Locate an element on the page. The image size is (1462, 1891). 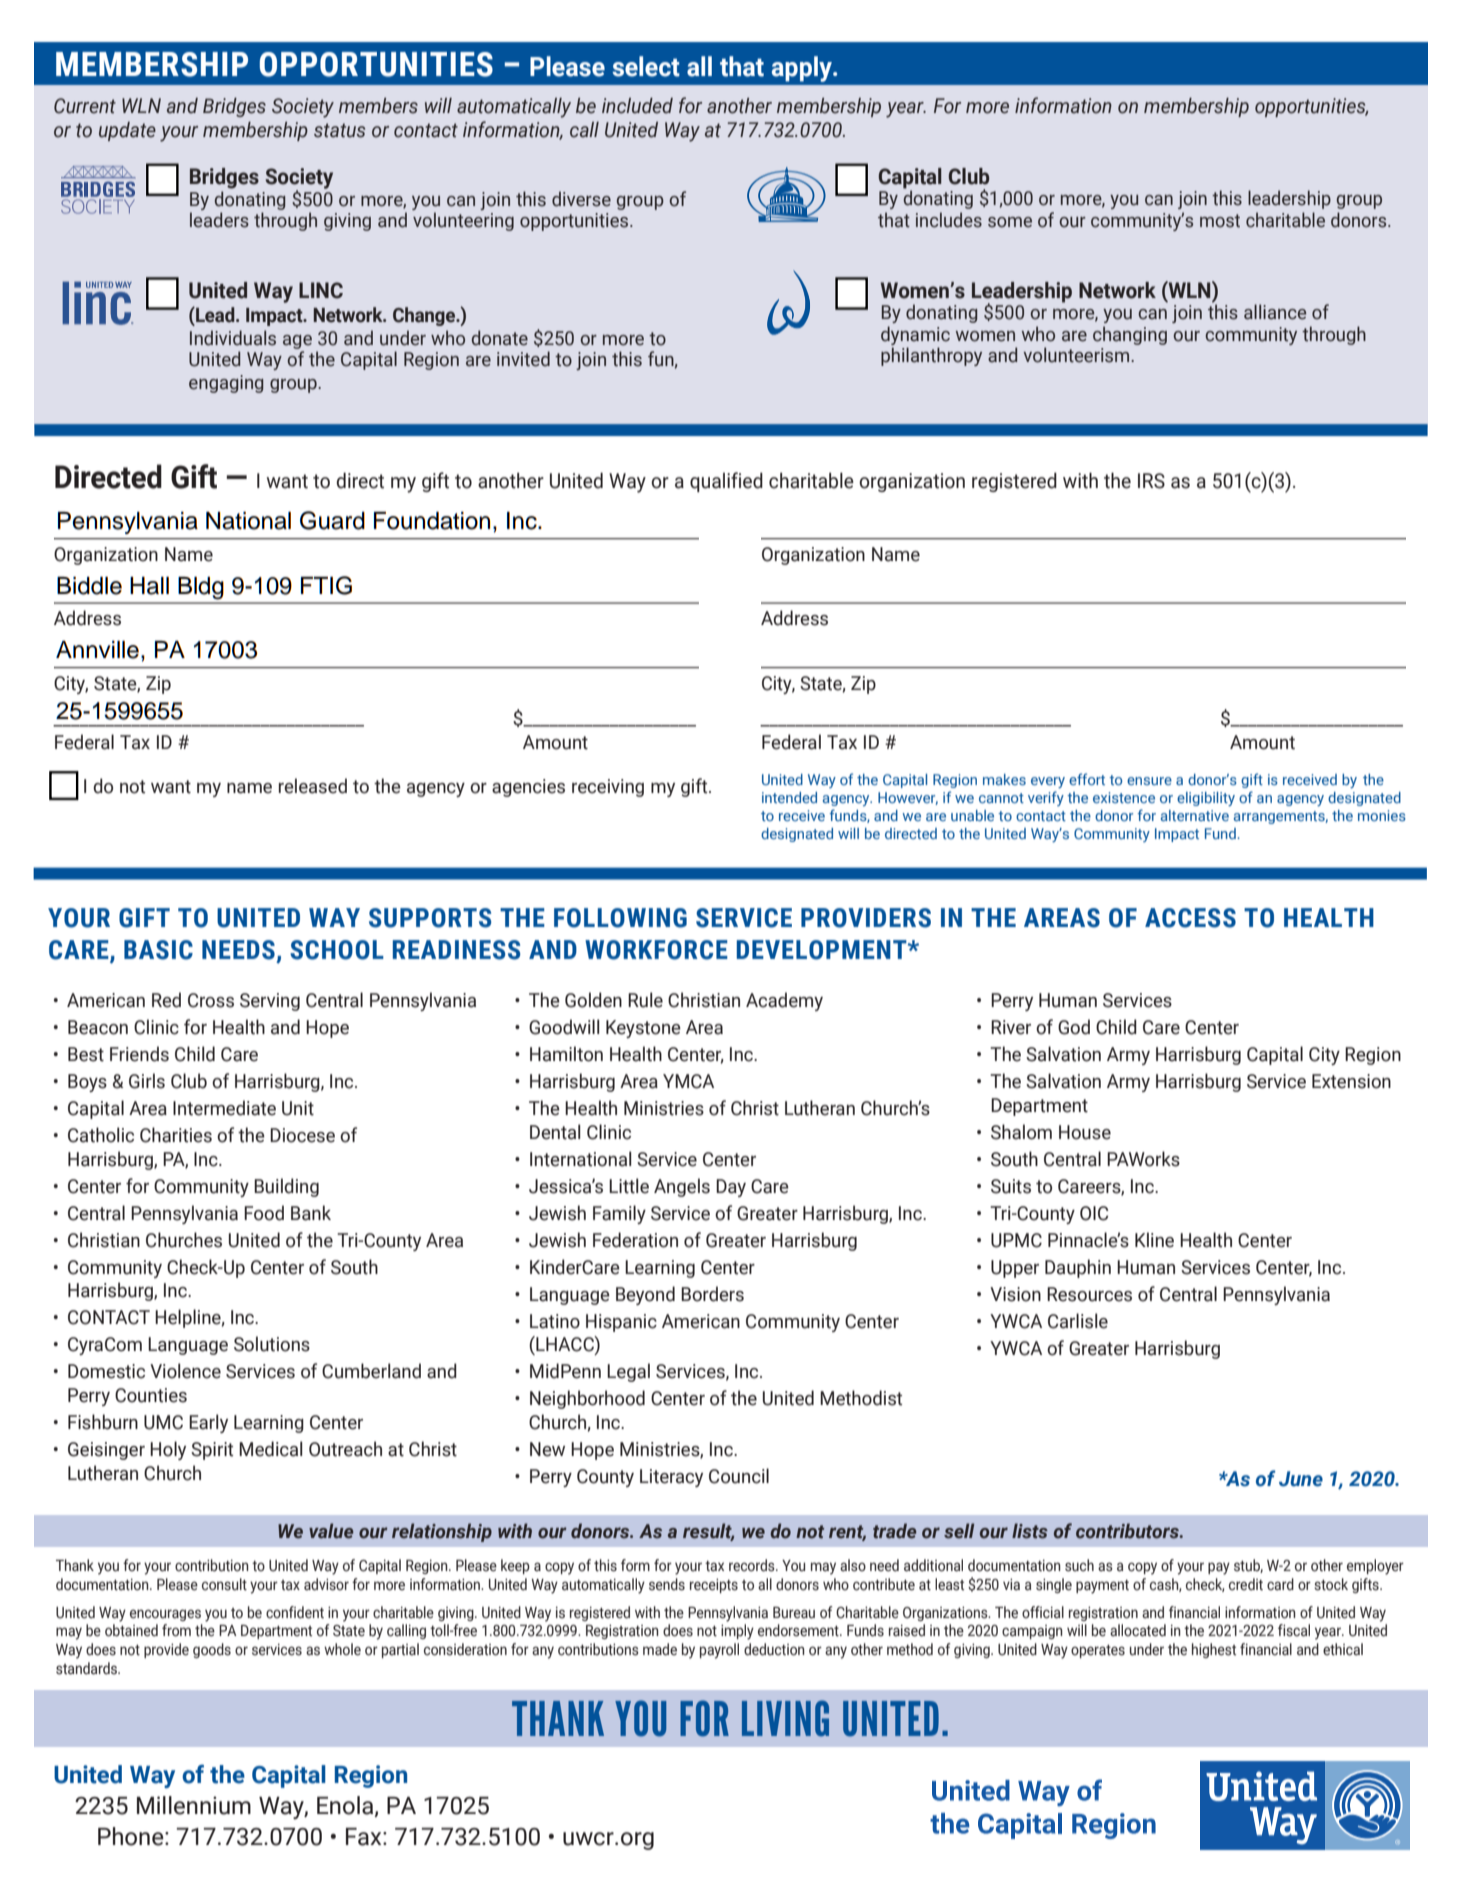
LIVING is located at coordinates (785, 1718).
